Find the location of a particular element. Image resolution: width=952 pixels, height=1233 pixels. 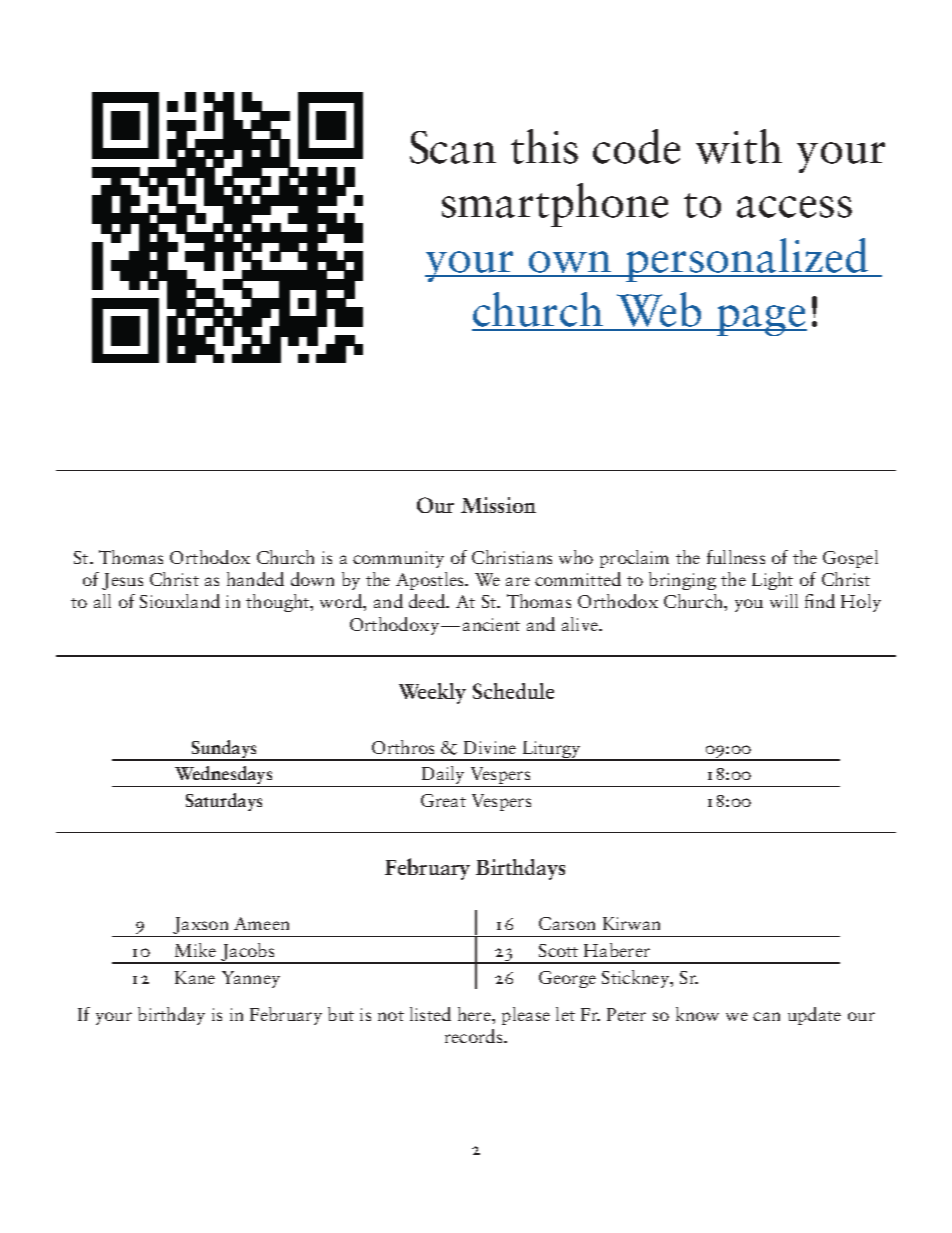

Saturdays is located at coordinates (224, 802).
